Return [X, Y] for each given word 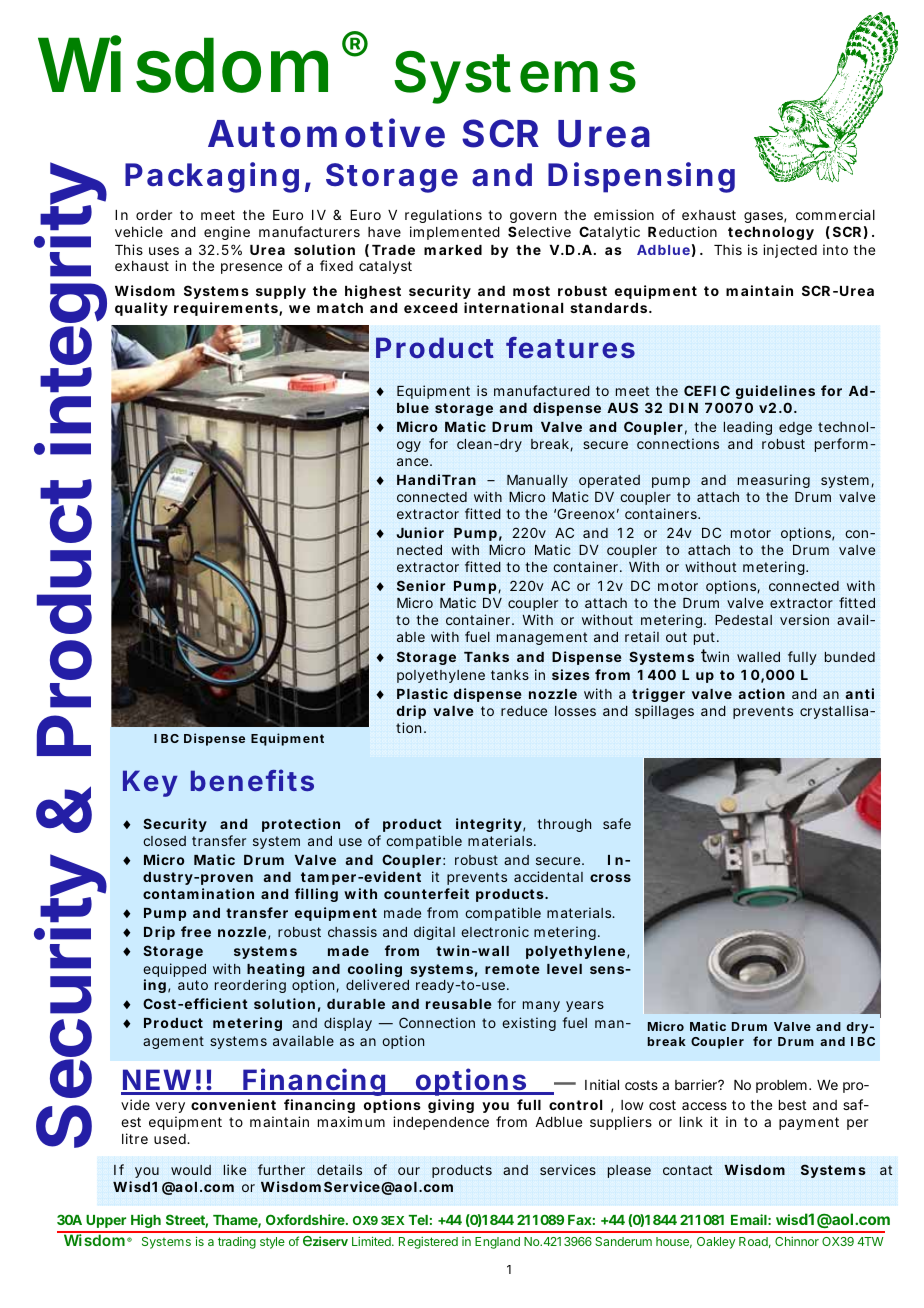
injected [790, 251]
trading [237, 1243]
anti [859, 693]
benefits [252, 780]
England [497, 1243]
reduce [524, 711]
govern [533, 219]
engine [227, 233]
